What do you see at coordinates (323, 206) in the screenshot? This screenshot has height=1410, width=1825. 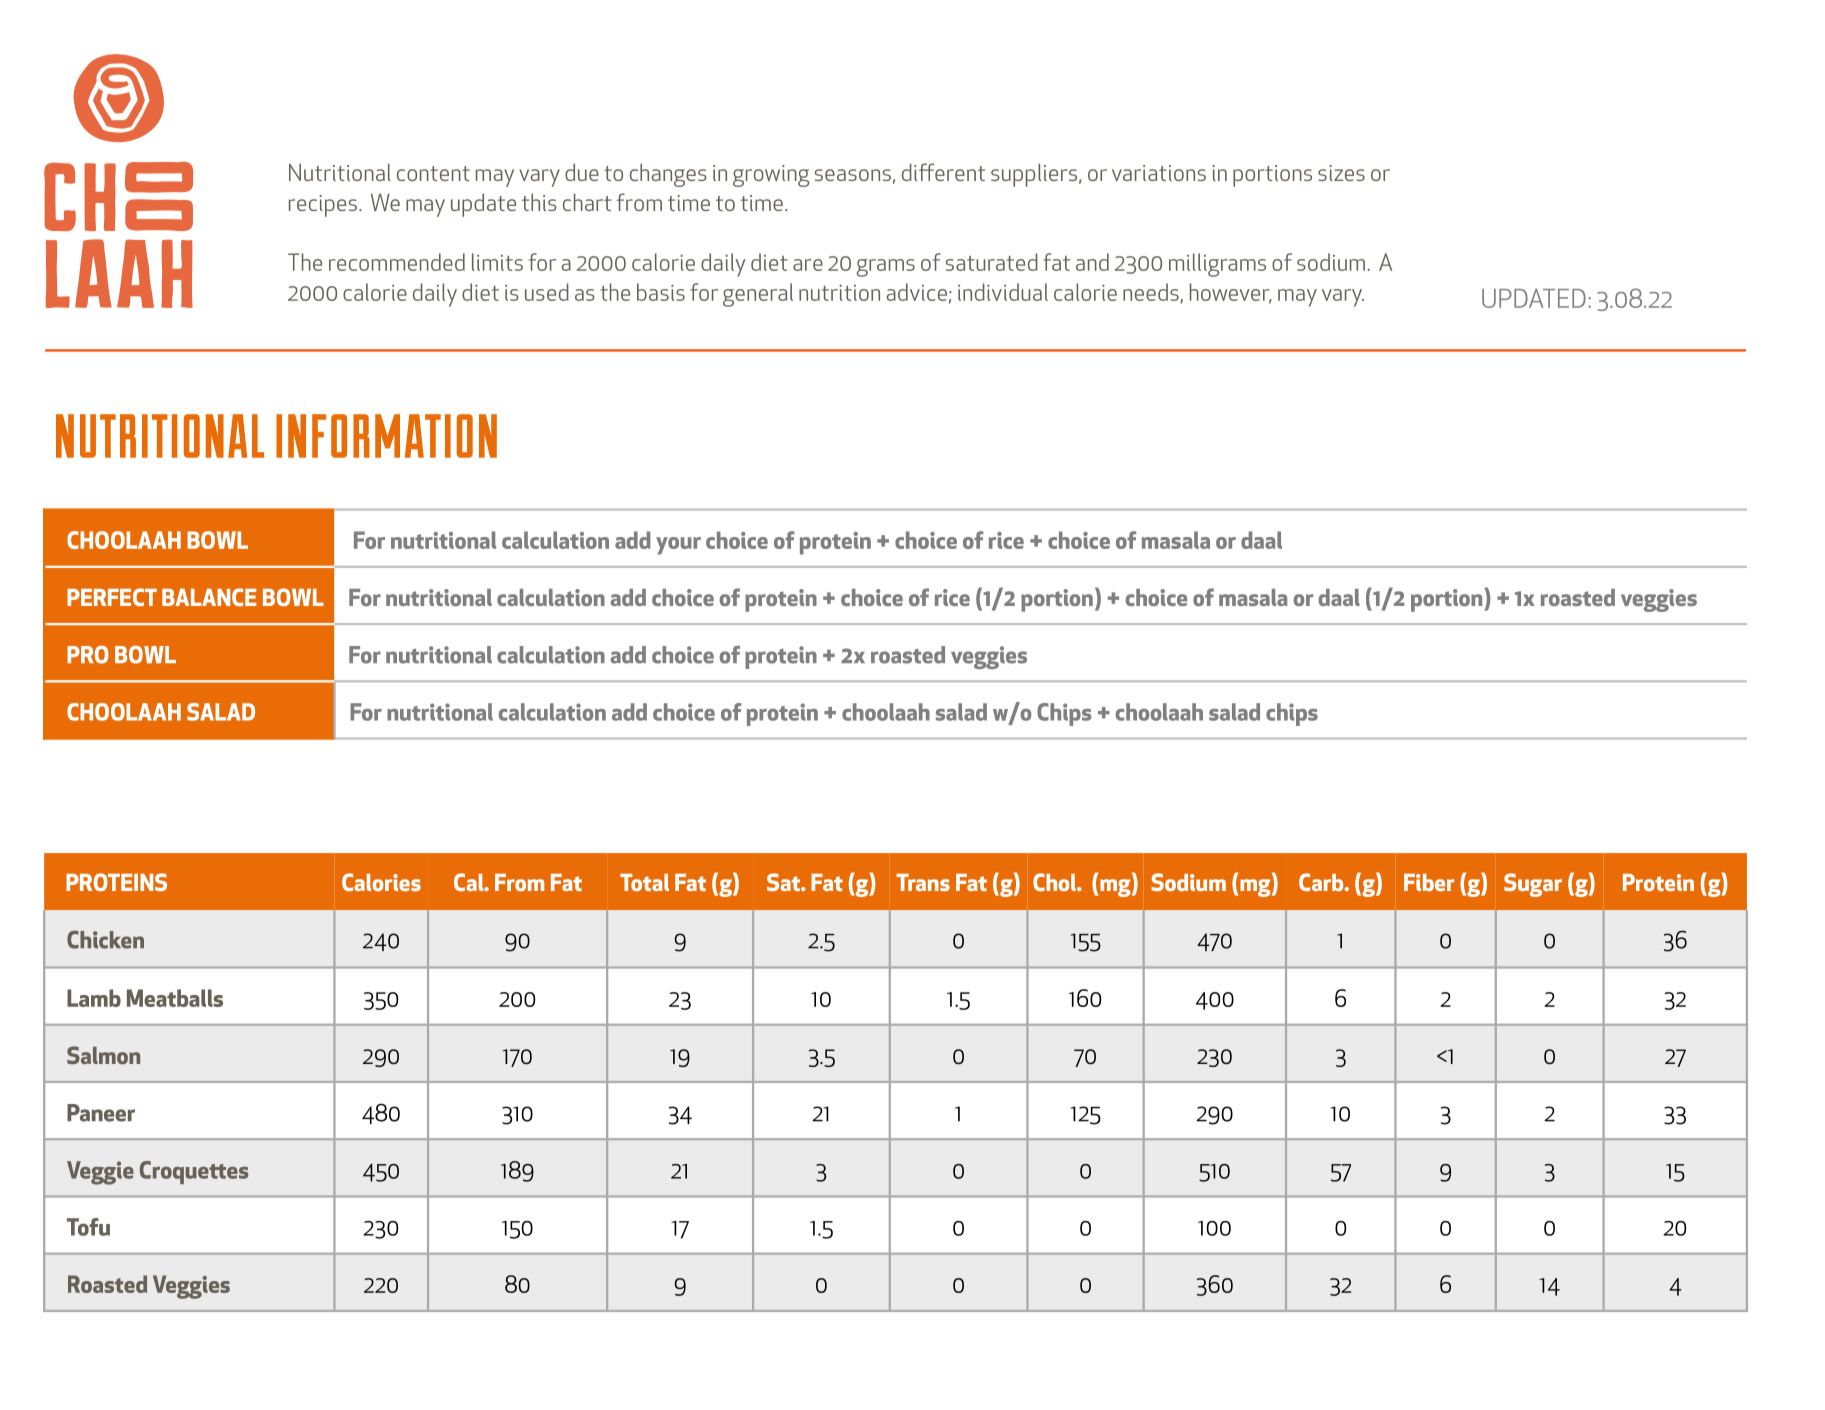 I see `recipes` at bounding box center [323, 206].
